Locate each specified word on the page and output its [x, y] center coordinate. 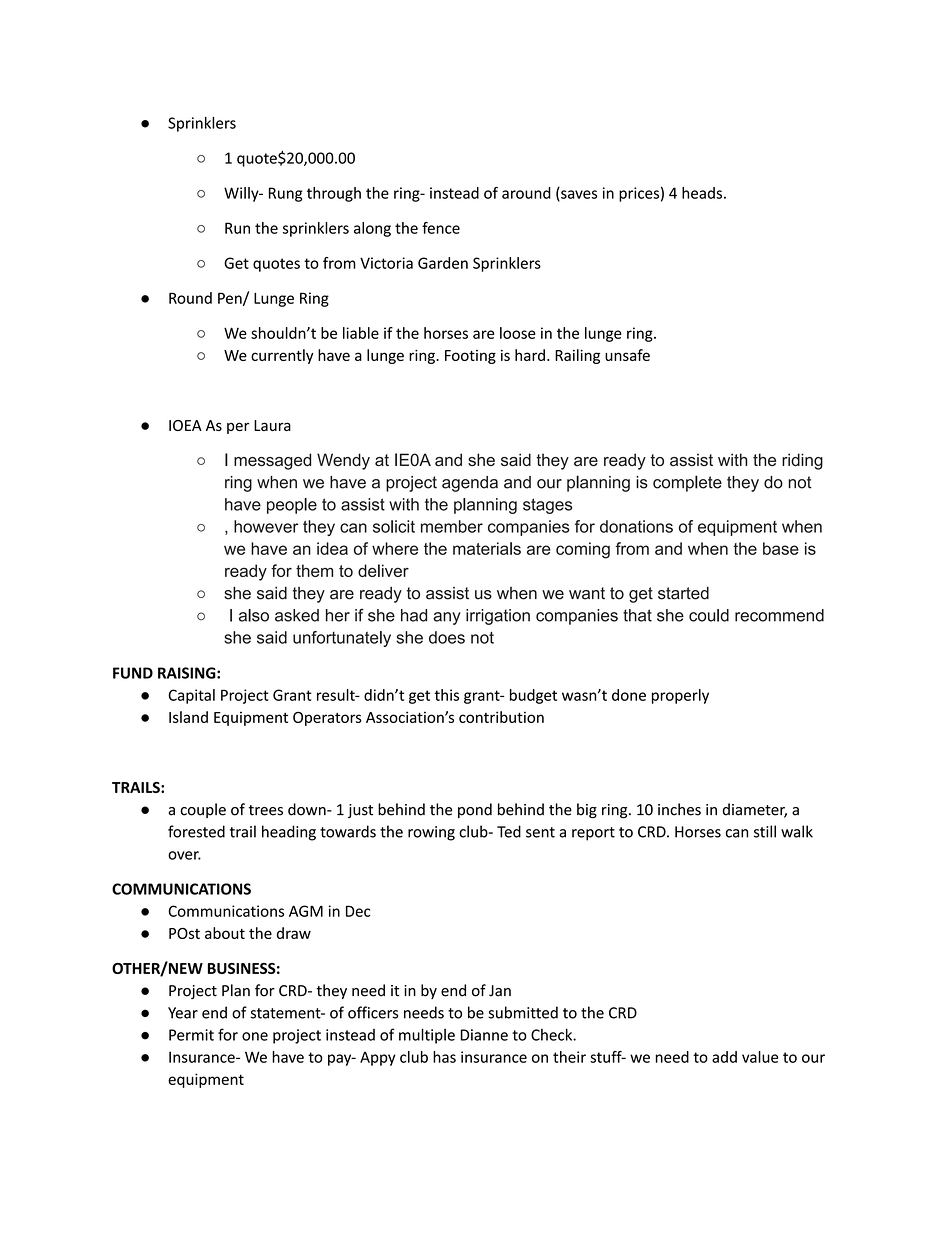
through [334, 194]
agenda [470, 484]
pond [475, 810]
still [765, 831]
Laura [272, 425]
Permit [191, 1035]
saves [578, 195]
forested [196, 831]
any [447, 618]
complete [687, 483]
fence [441, 228]
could [709, 615]
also [254, 615]
